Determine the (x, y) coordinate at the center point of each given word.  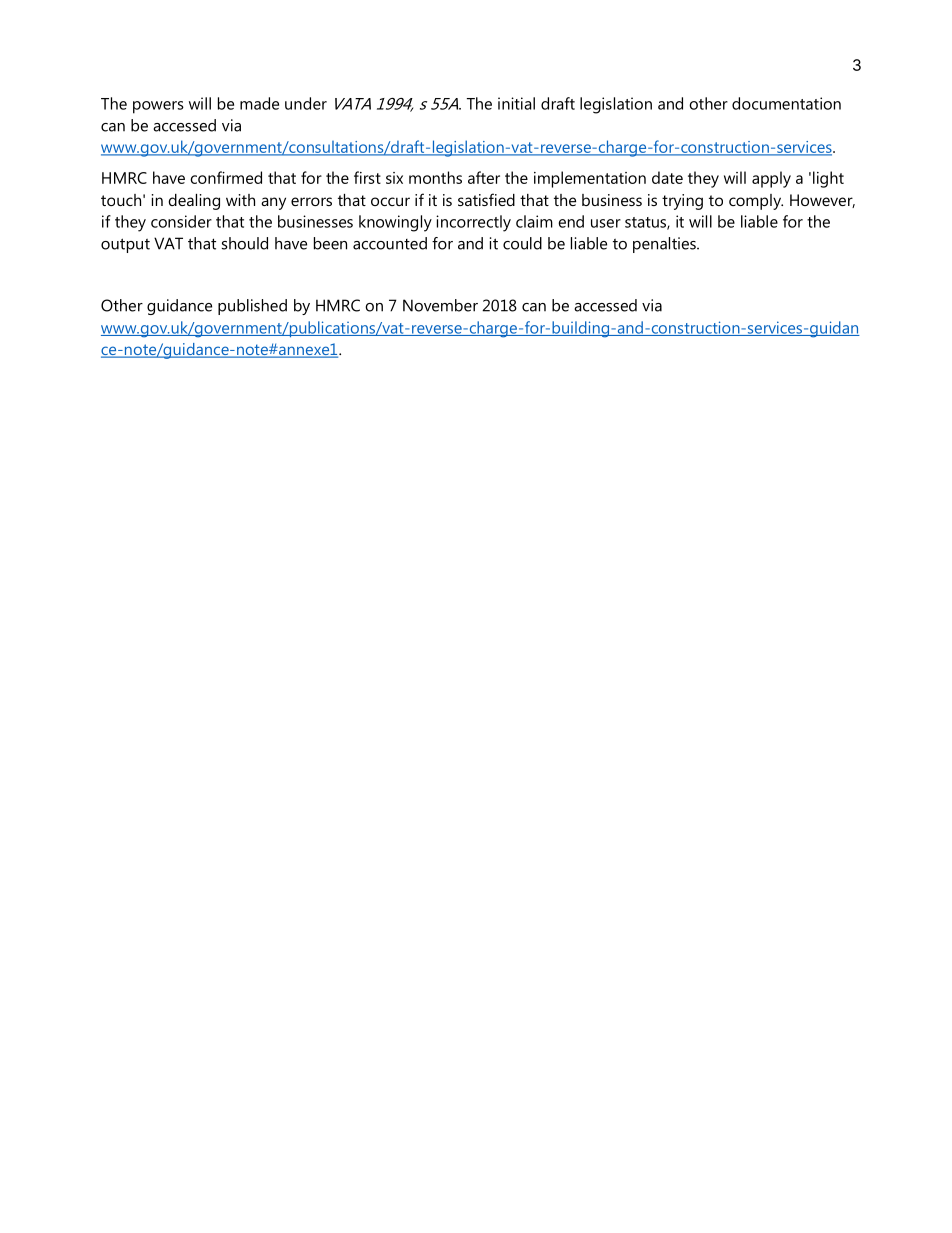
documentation (786, 103)
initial (516, 103)
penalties (665, 245)
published (252, 307)
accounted (390, 243)
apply (771, 179)
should (245, 243)
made (259, 103)
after (484, 177)
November (440, 305)
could (522, 243)
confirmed (226, 177)
